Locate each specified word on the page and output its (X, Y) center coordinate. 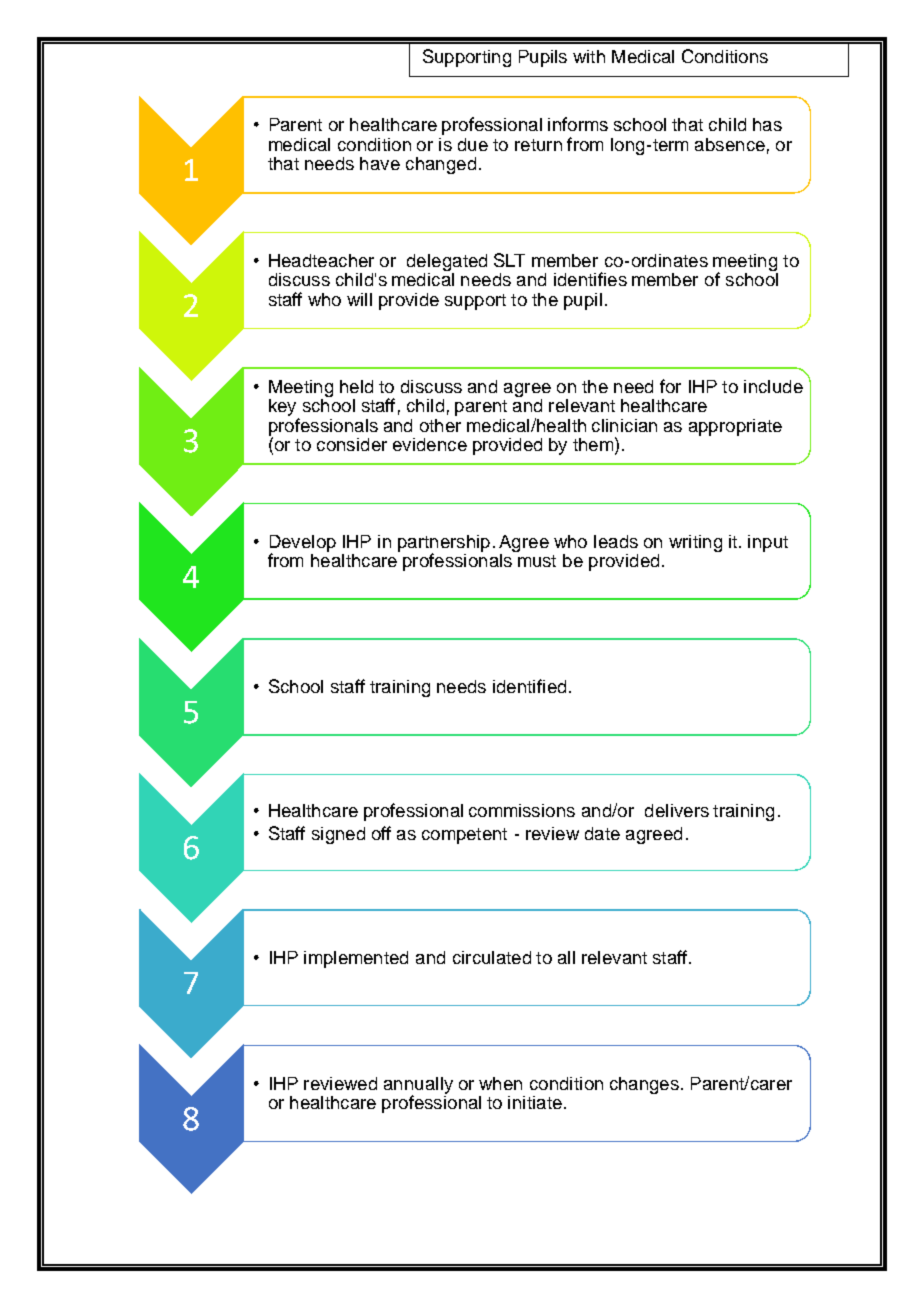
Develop (303, 544)
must (537, 561)
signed (338, 835)
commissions (522, 810)
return (538, 145)
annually (418, 1086)
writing (695, 543)
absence (730, 144)
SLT (509, 260)
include (773, 386)
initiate (535, 1102)
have (380, 163)
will (359, 299)
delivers (677, 810)
